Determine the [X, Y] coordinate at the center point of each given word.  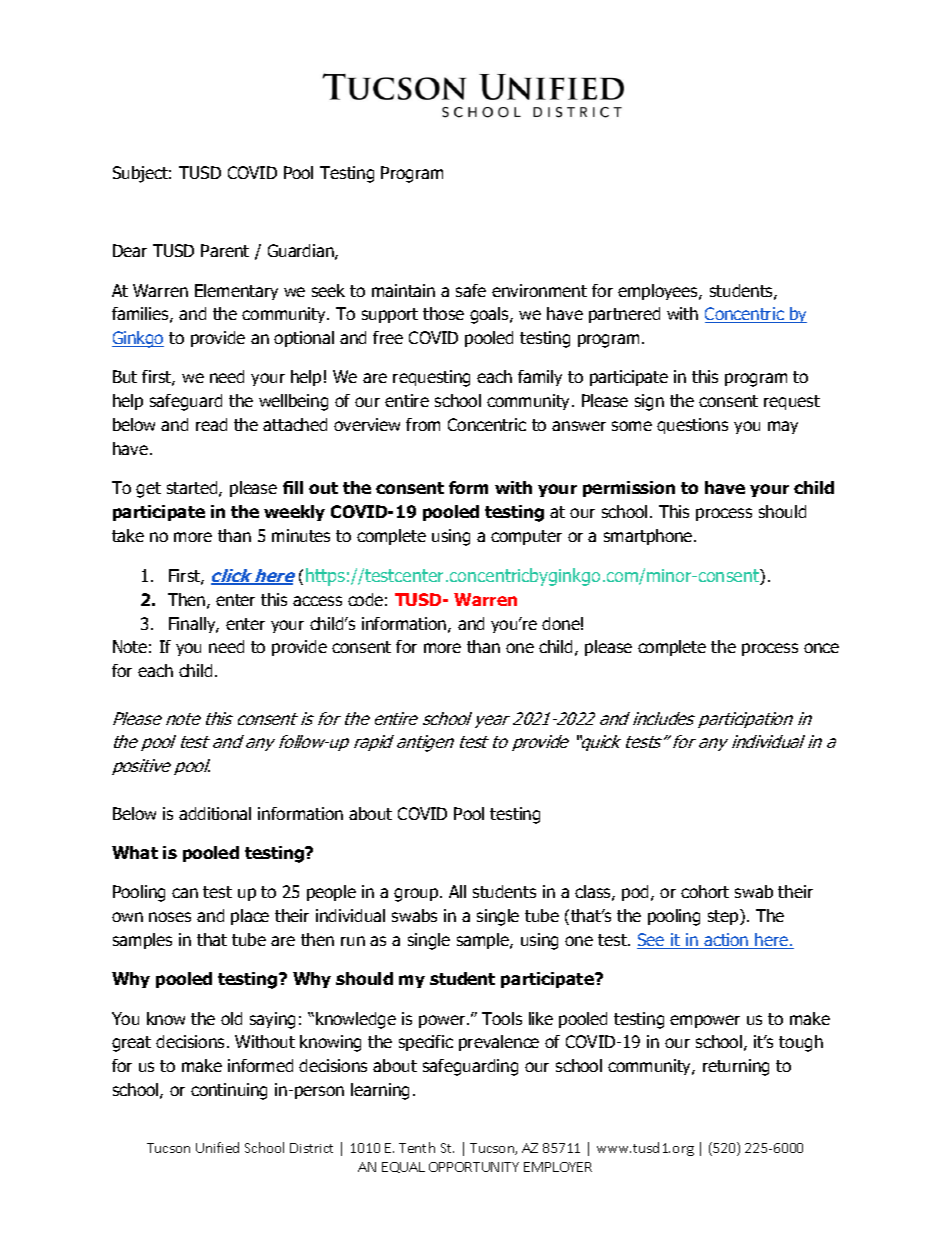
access [317, 601]
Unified [217, 1147]
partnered [624, 315]
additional [215, 813]
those [443, 313]
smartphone [649, 537]
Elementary [236, 292]
